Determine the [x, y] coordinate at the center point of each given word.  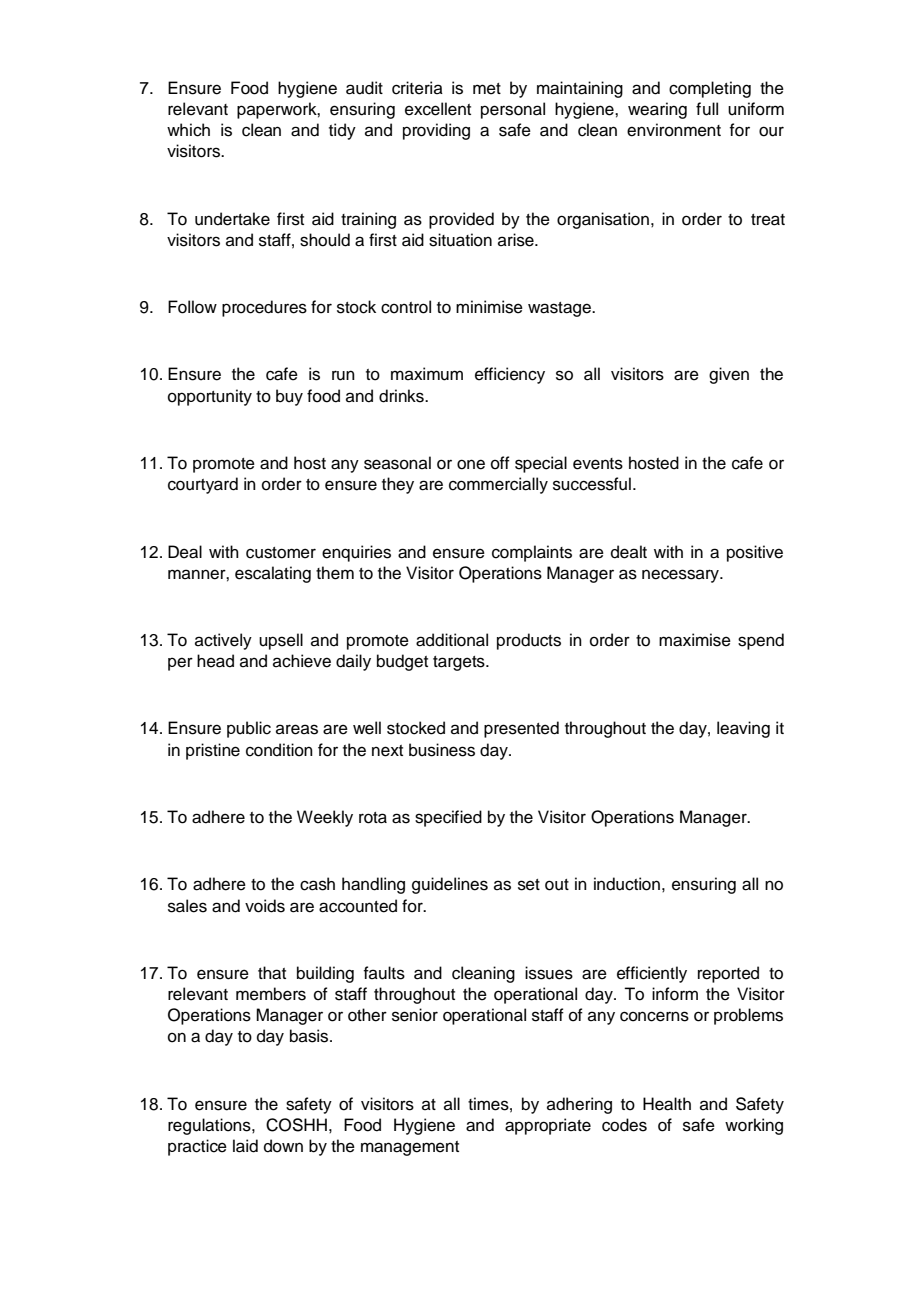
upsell [281, 641]
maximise [695, 640]
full [707, 109]
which [188, 130]
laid [245, 1146]
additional [452, 640]
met [487, 89]
